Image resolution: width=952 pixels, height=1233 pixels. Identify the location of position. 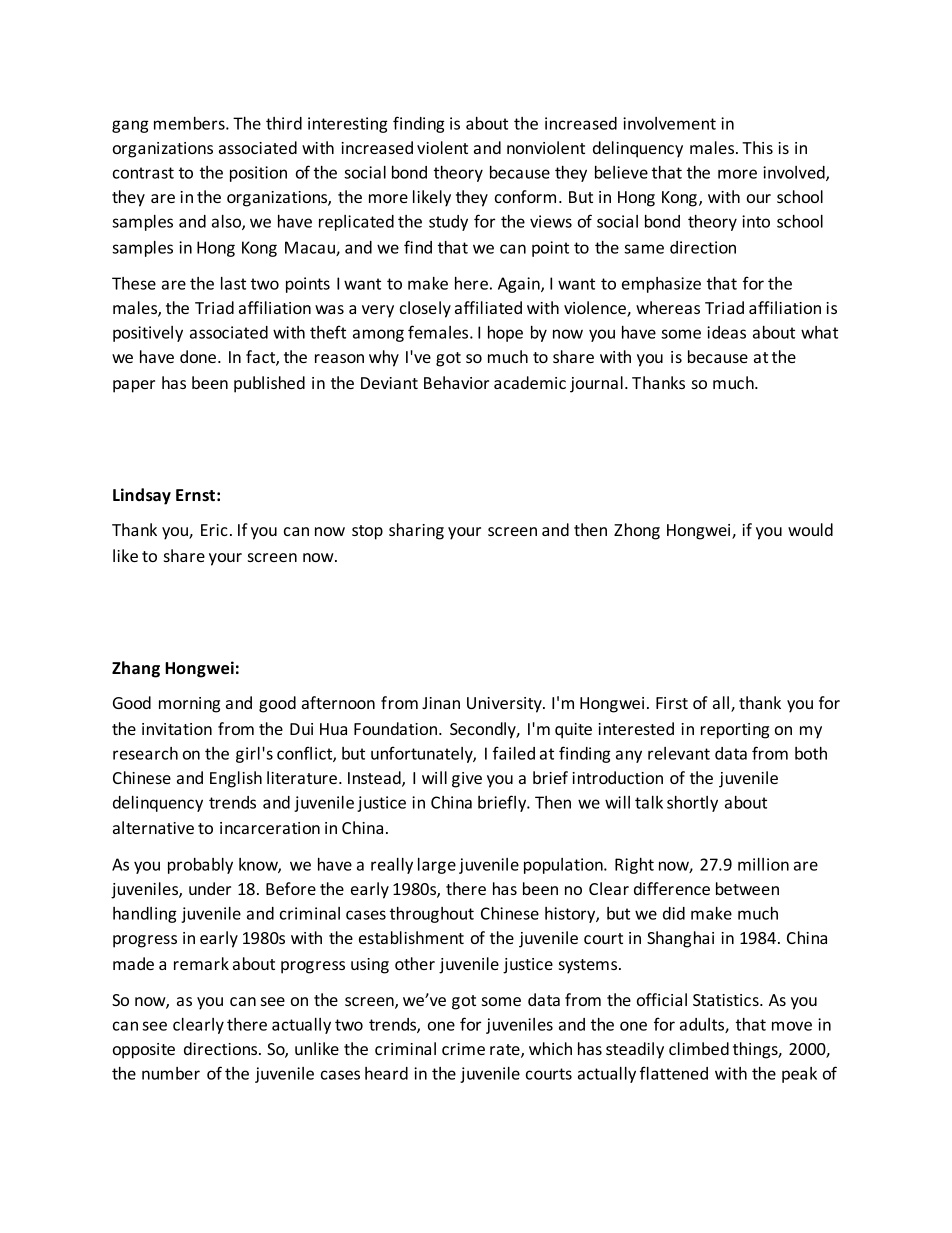
(258, 174).
